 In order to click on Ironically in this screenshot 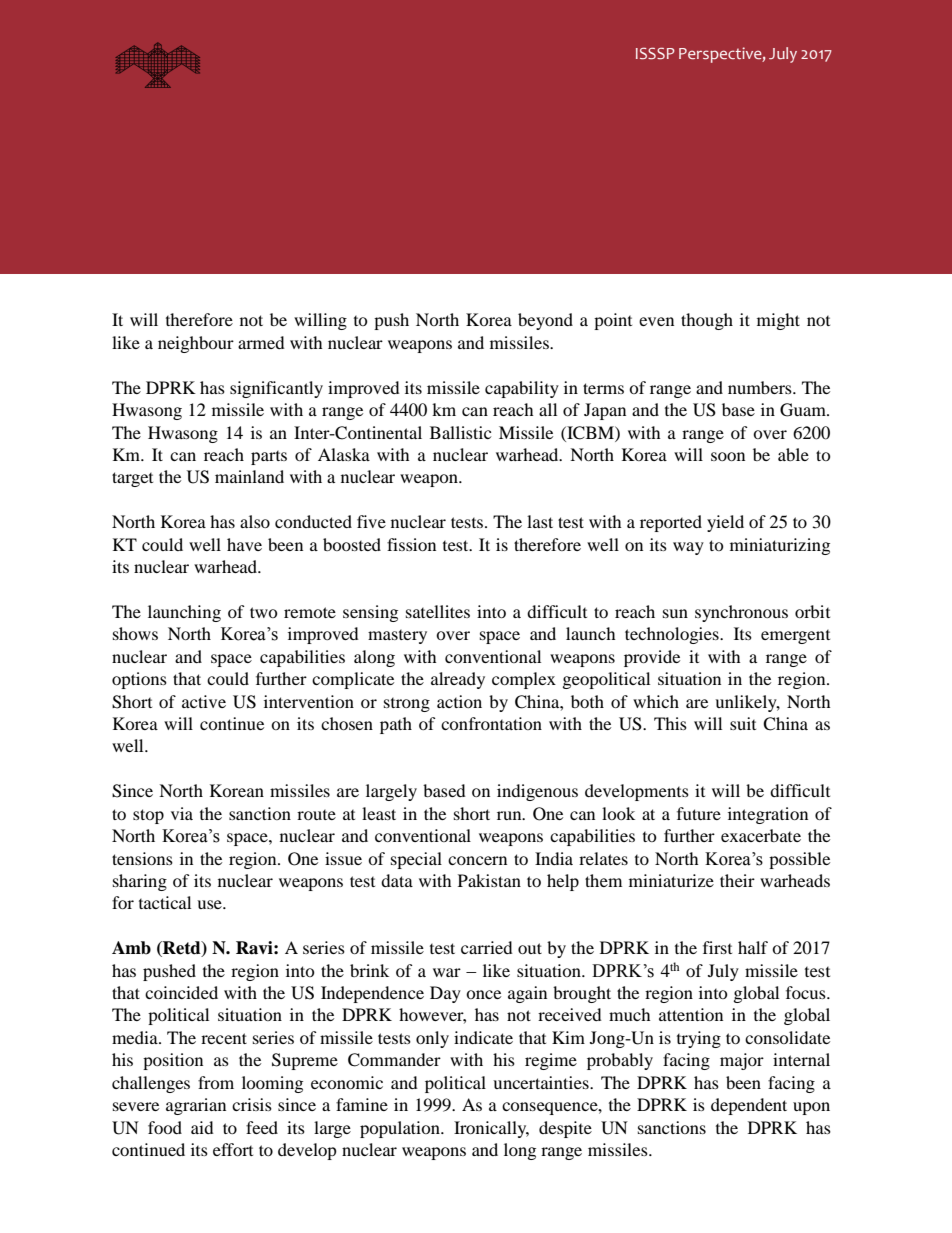, I will do `click(491, 1129)`.
